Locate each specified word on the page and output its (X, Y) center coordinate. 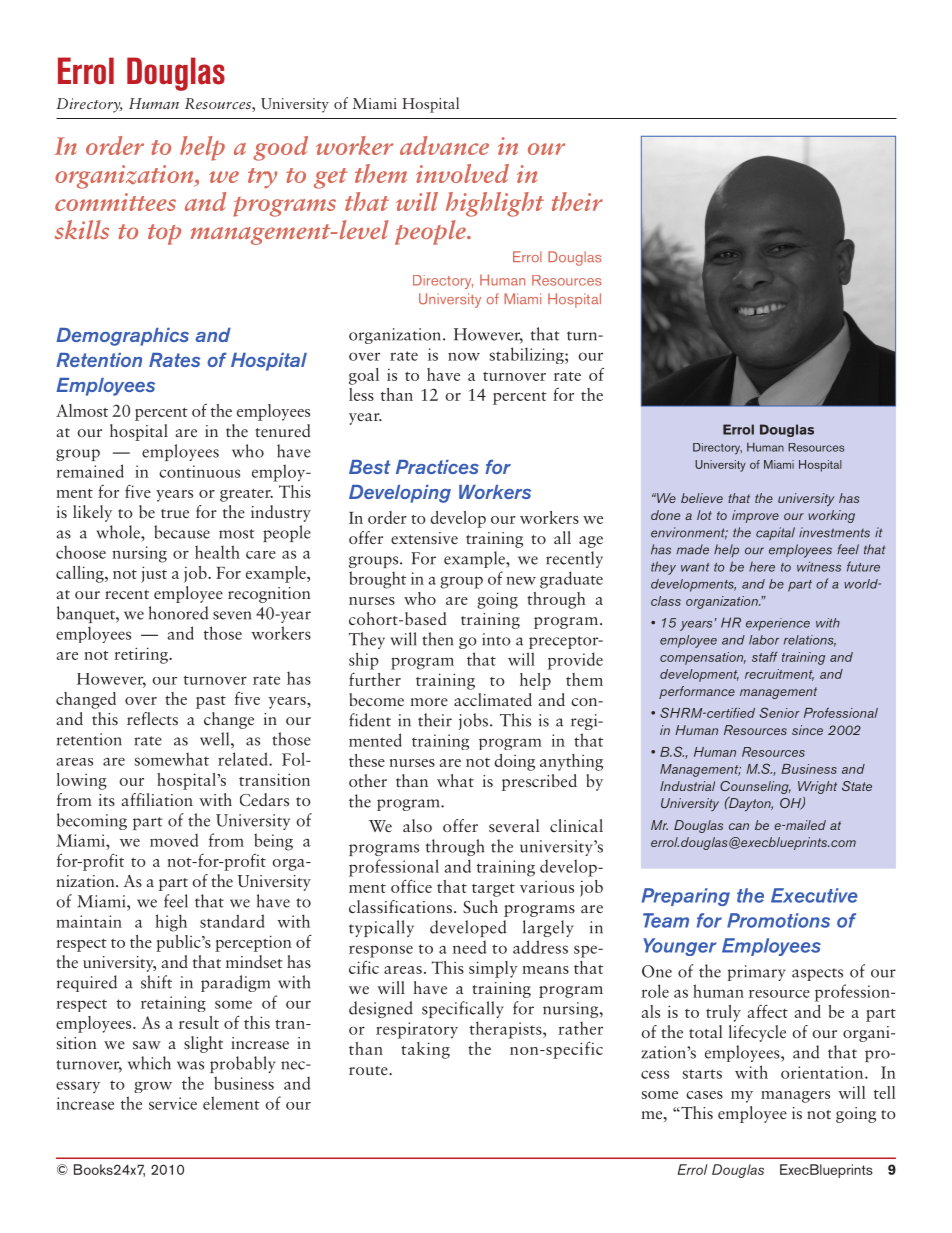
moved (174, 840)
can (739, 826)
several (514, 825)
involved (462, 173)
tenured (283, 430)
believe (702, 498)
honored (179, 613)
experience (778, 624)
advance (444, 145)
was (190, 1065)
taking (425, 1050)
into (496, 639)
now (464, 356)
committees (115, 202)
